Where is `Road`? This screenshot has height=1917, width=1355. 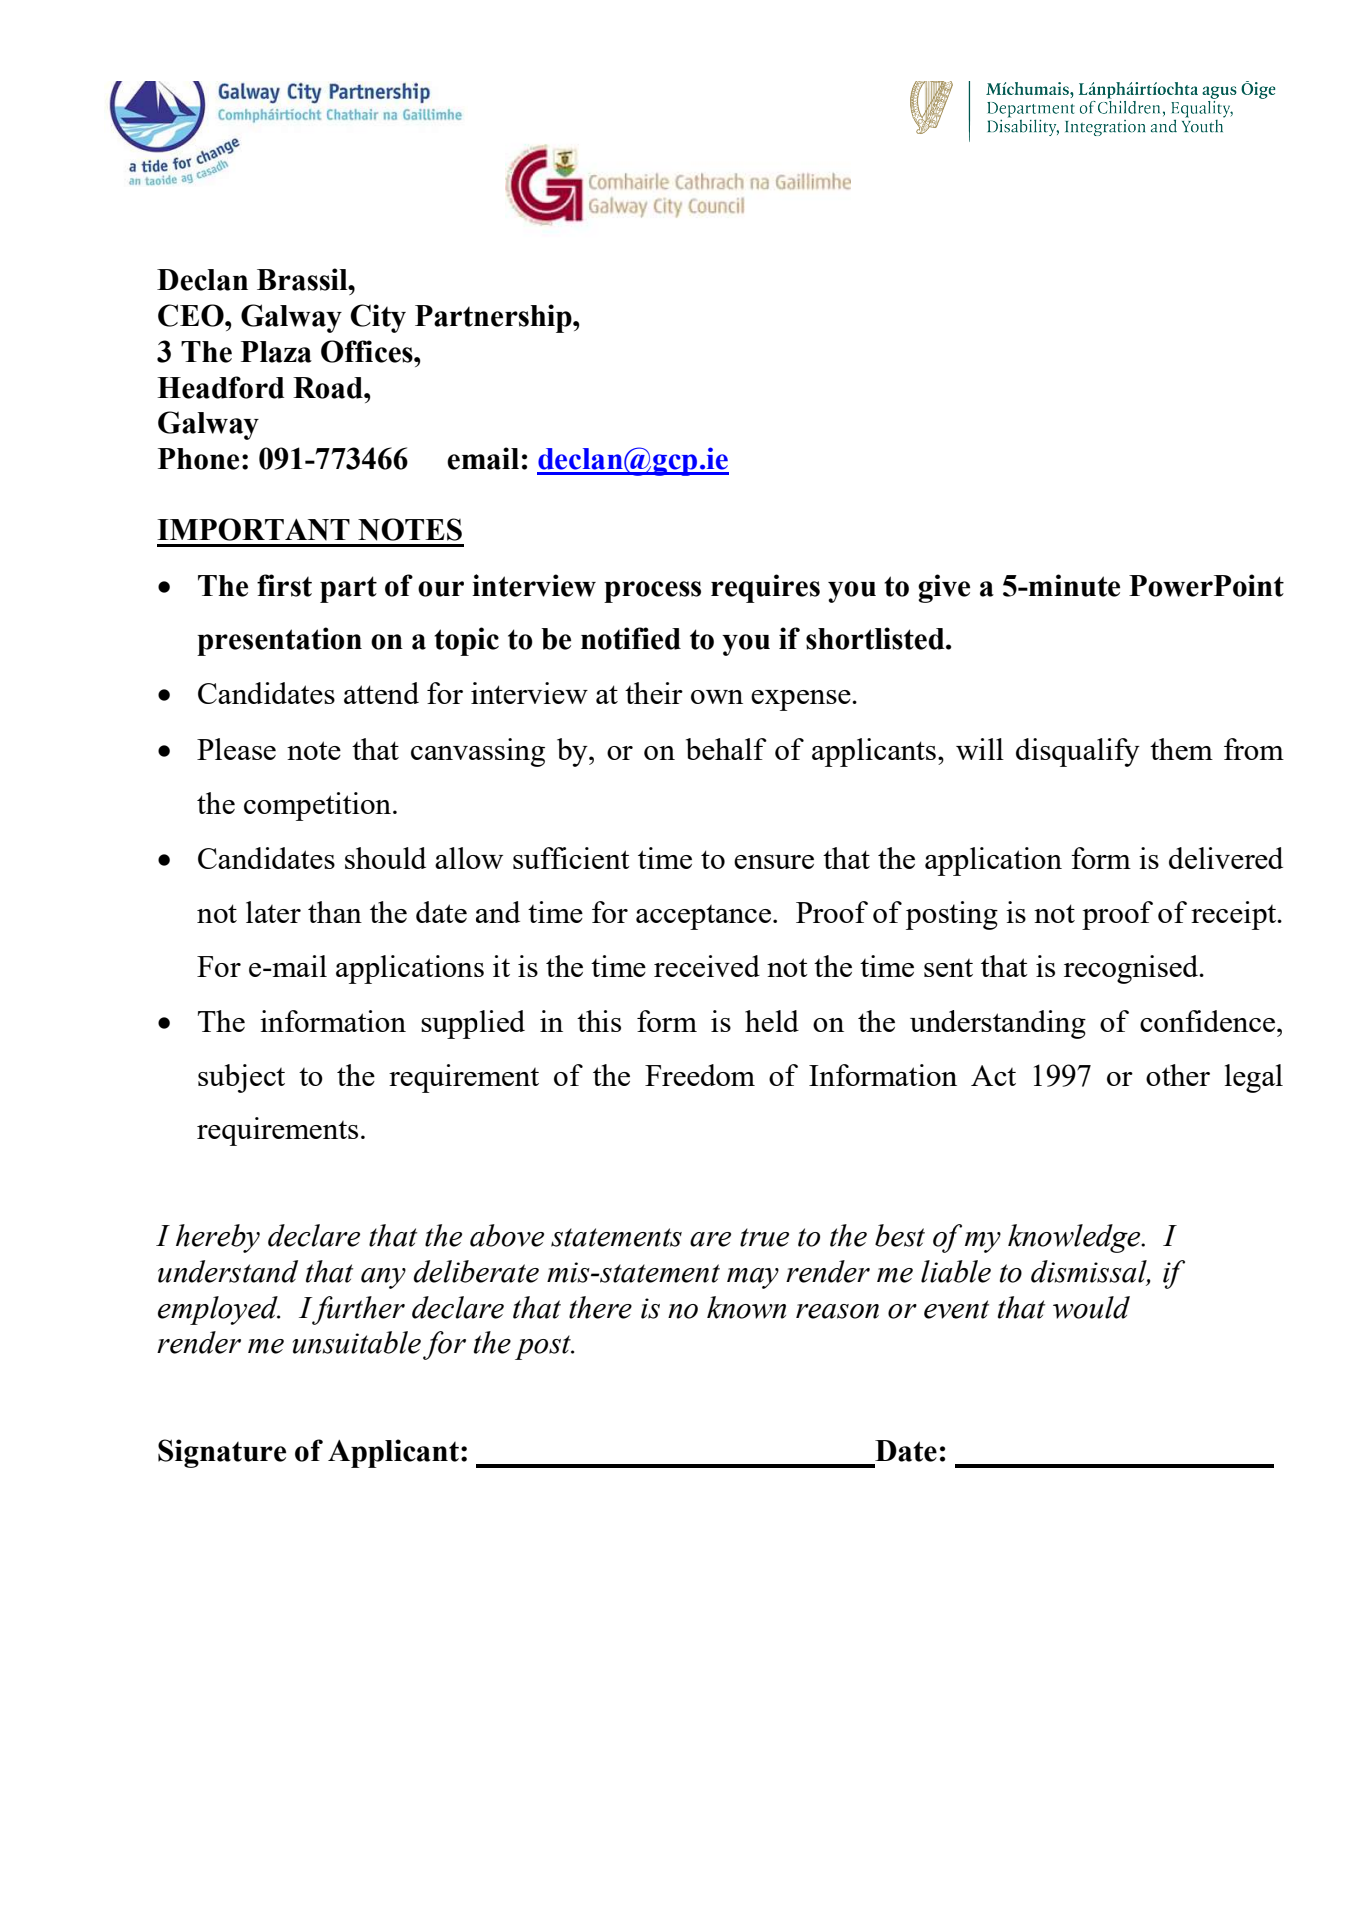
Road is located at coordinates (329, 388).
